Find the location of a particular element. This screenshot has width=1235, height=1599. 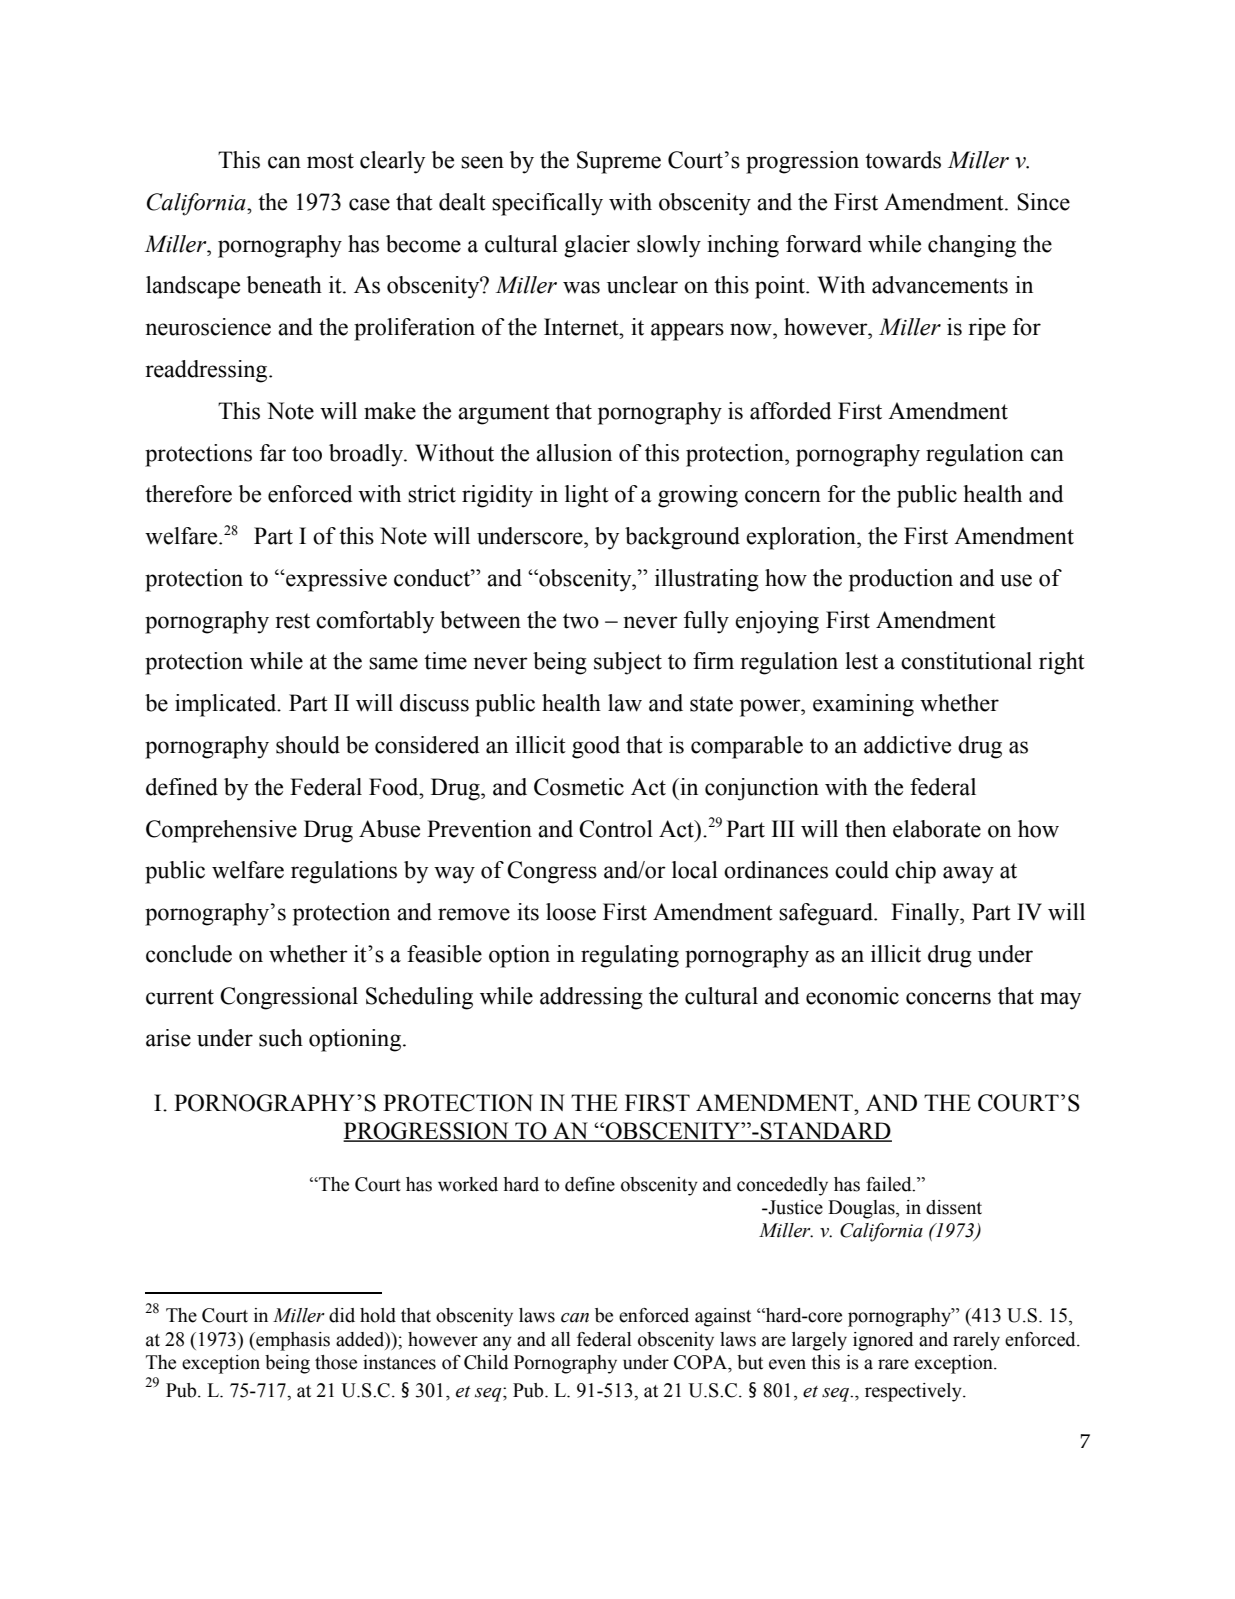

changing is located at coordinates (972, 246).
